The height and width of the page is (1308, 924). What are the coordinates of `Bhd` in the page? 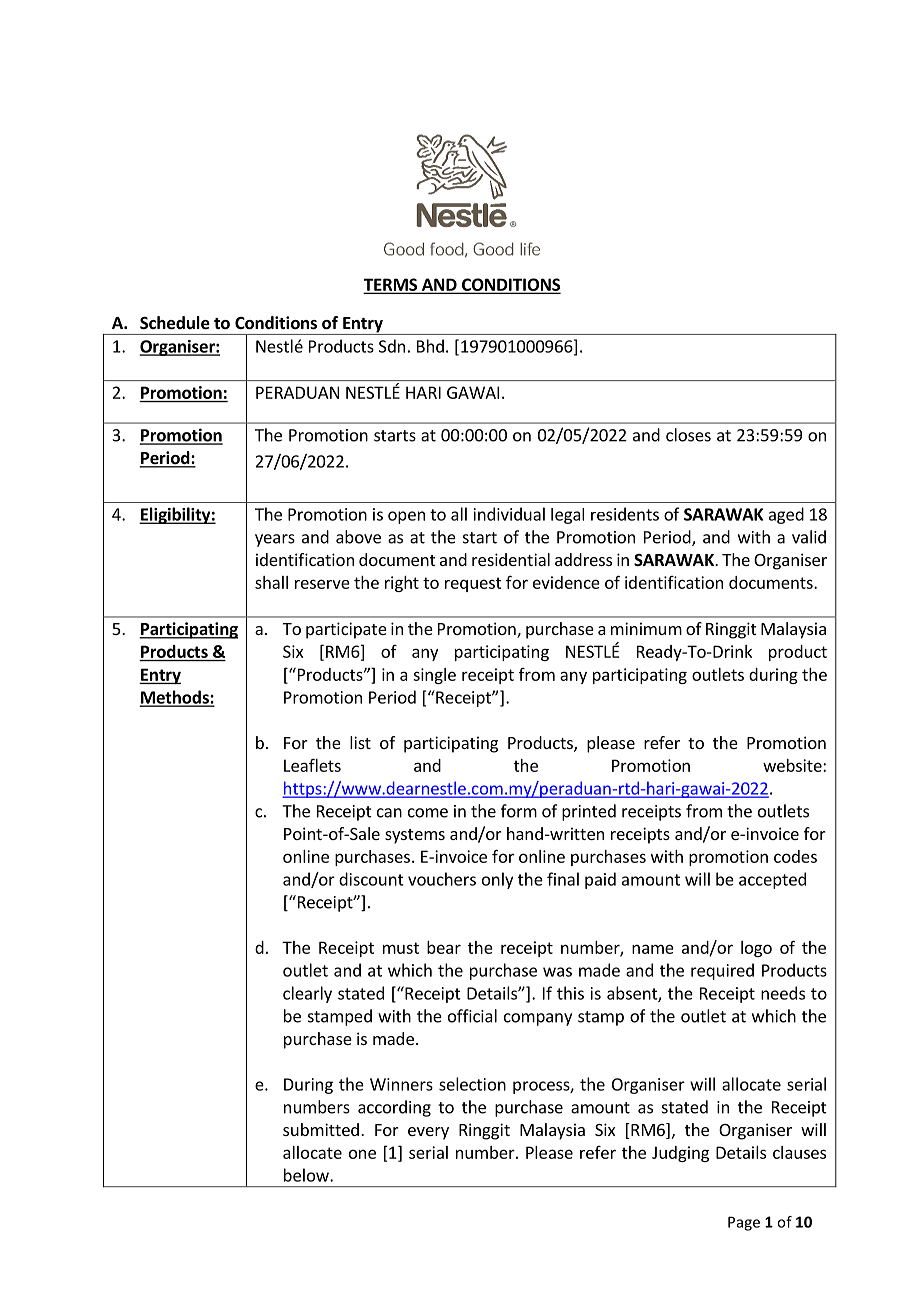 It's located at (430, 346).
